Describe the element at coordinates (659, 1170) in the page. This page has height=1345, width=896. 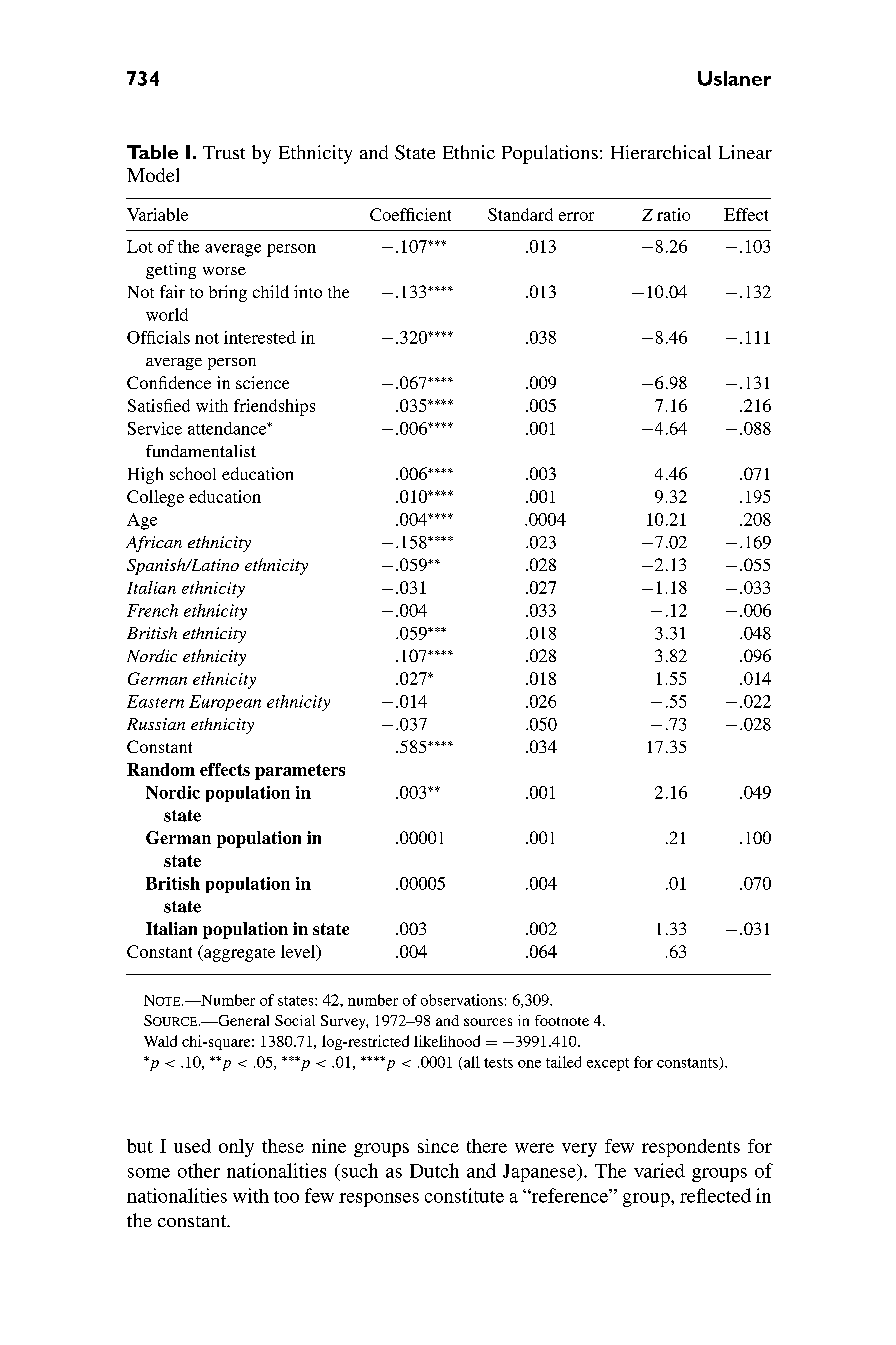
I see `varied` at that location.
